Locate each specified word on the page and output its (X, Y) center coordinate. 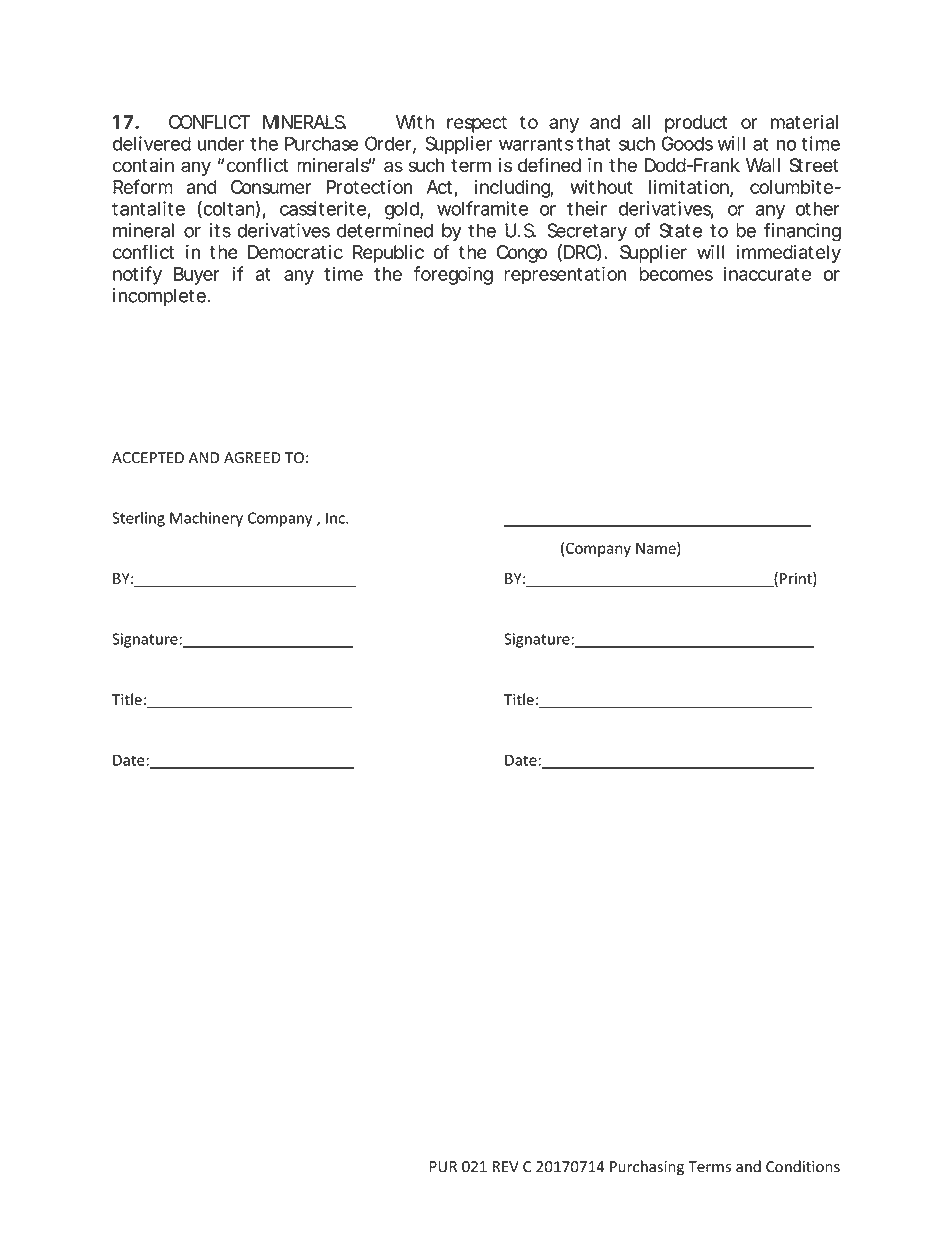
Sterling (138, 519)
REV (506, 1166)
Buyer (197, 276)
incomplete (160, 297)
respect (477, 124)
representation (565, 275)
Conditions (803, 1166)
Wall (763, 165)
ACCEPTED (148, 458)
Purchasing (647, 1168)
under (220, 143)
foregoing (453, 275)
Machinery (206, 519)
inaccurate (767, 273)
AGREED (252, 458)
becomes (676, 274)
